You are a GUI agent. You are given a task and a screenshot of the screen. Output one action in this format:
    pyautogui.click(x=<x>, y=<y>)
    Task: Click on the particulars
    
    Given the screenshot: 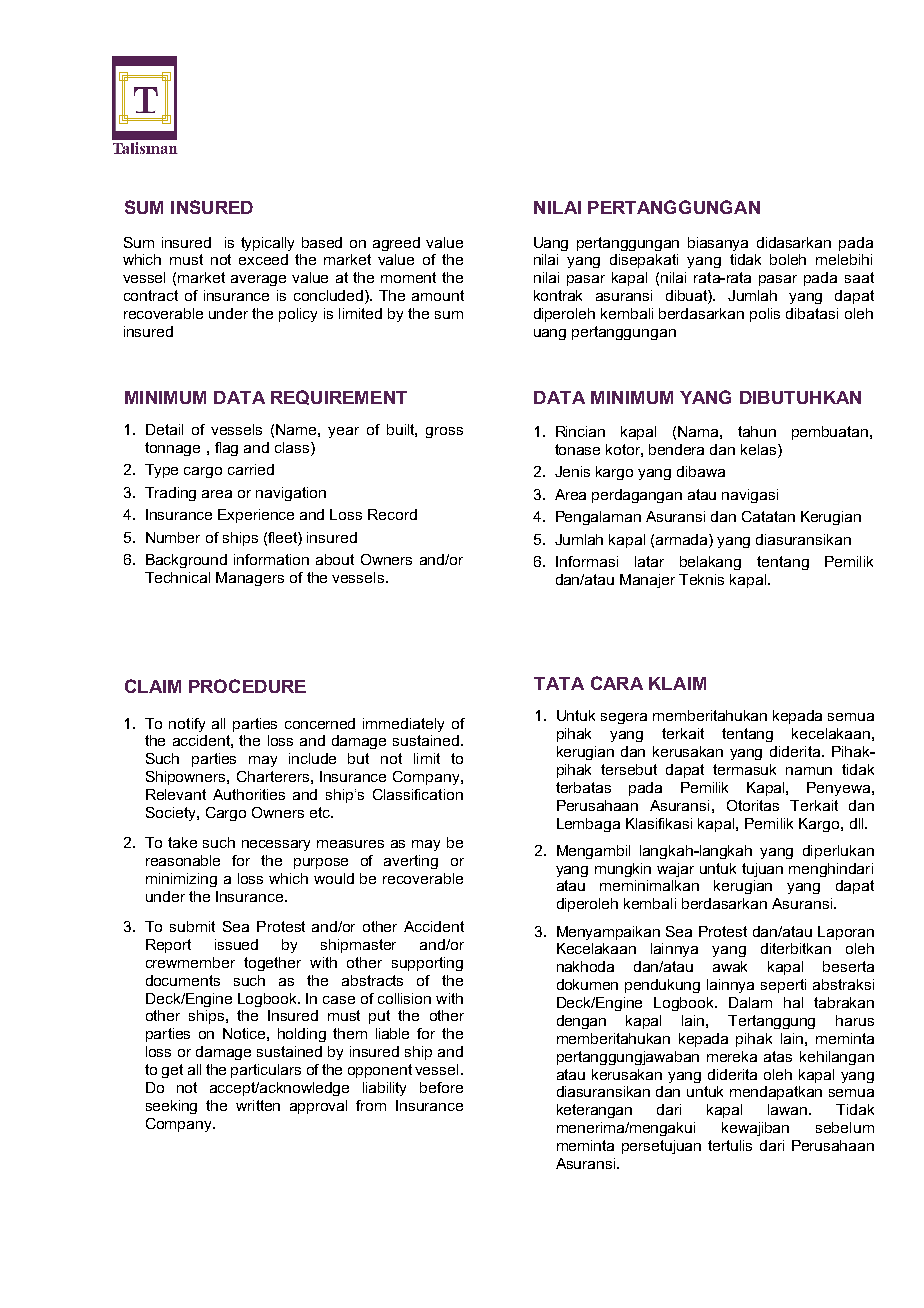 What is the action you would take?
    pyautogui.click(x=266, y=1071)
